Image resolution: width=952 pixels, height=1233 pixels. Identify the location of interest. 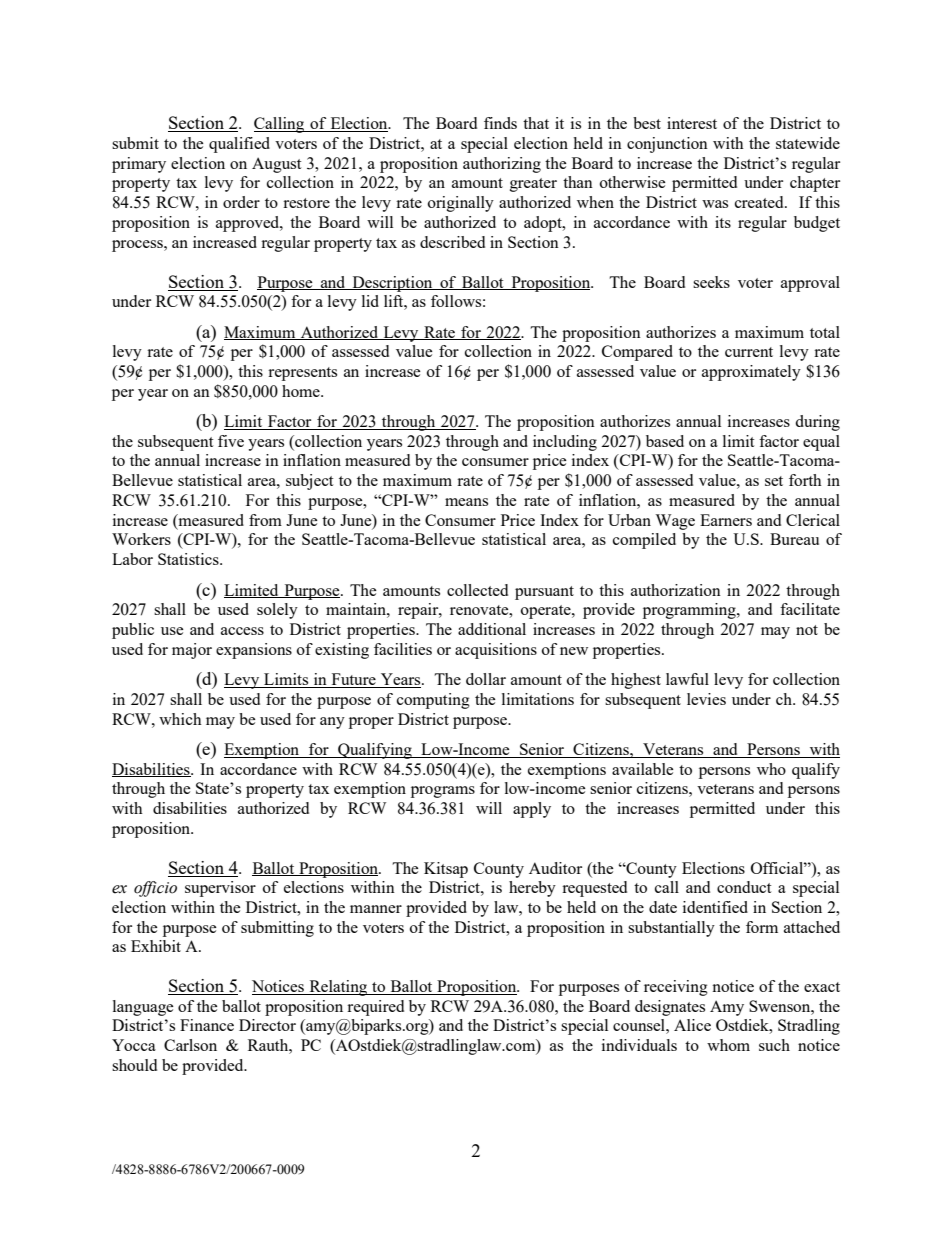
(692, 123).
